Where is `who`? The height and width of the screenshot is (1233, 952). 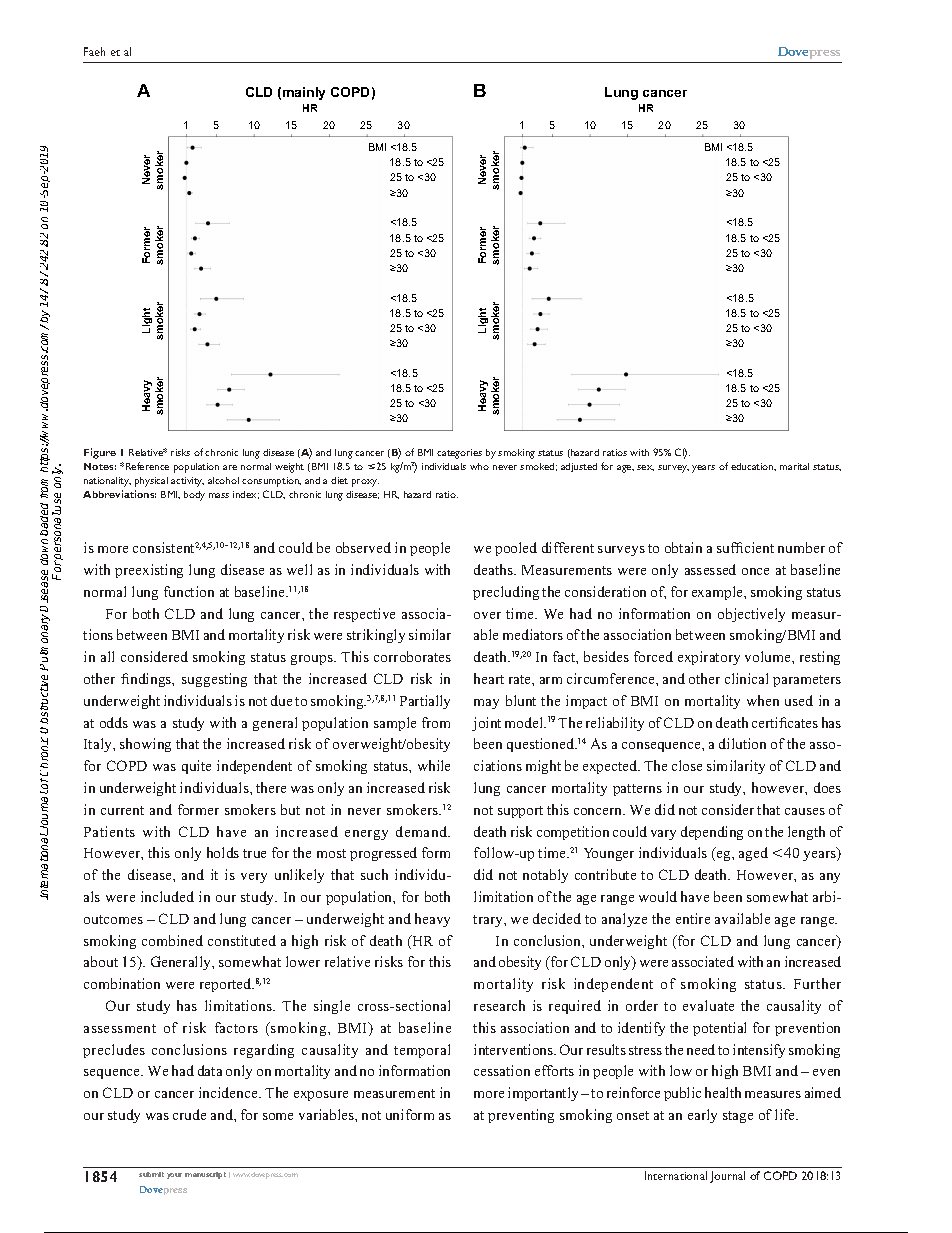
who is located at coordinates (479, 466).
